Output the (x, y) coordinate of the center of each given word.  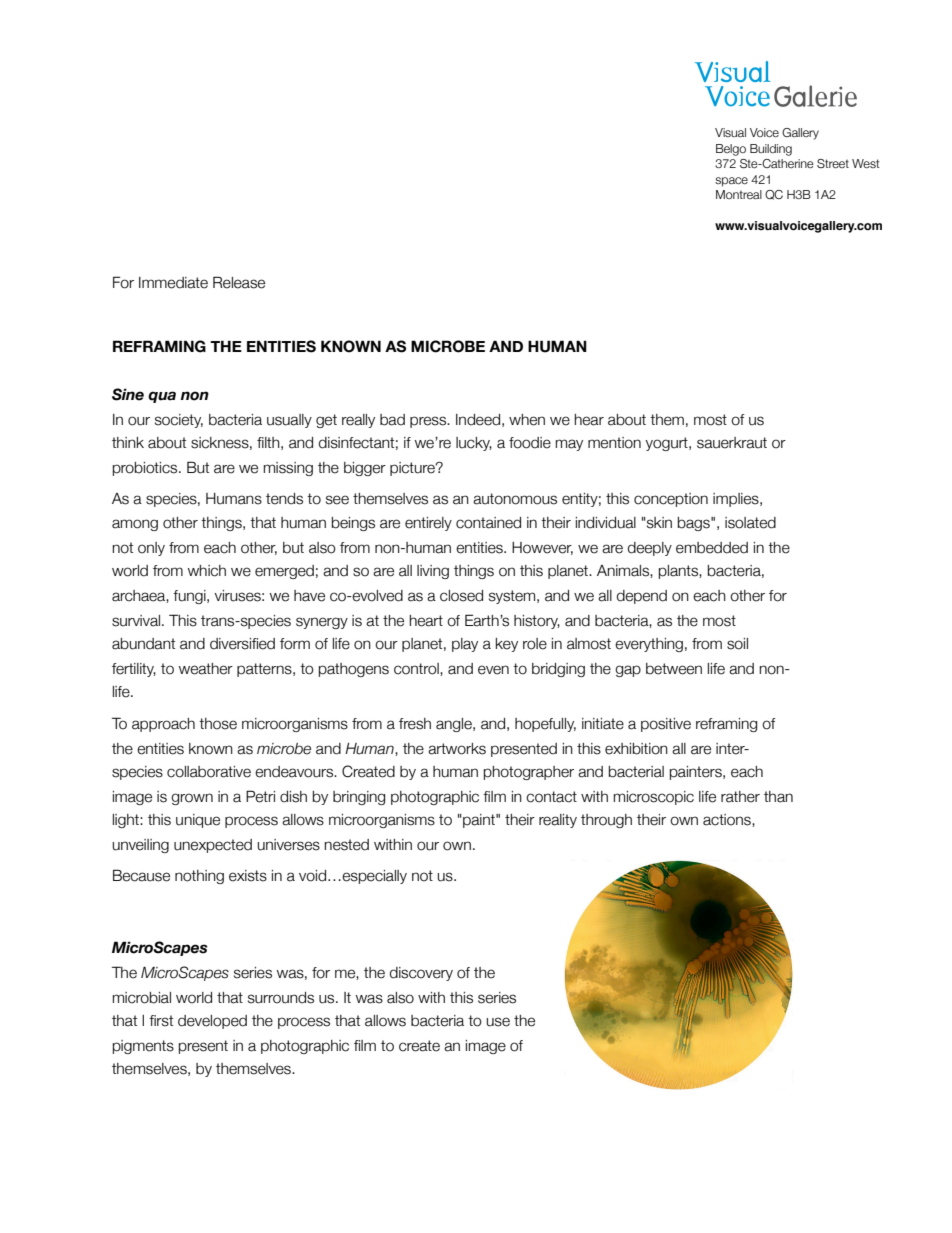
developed (212, 1022)
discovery (421, 974)
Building (771, 150)
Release (239, 282)
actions (728, 820)
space (731, 182)
